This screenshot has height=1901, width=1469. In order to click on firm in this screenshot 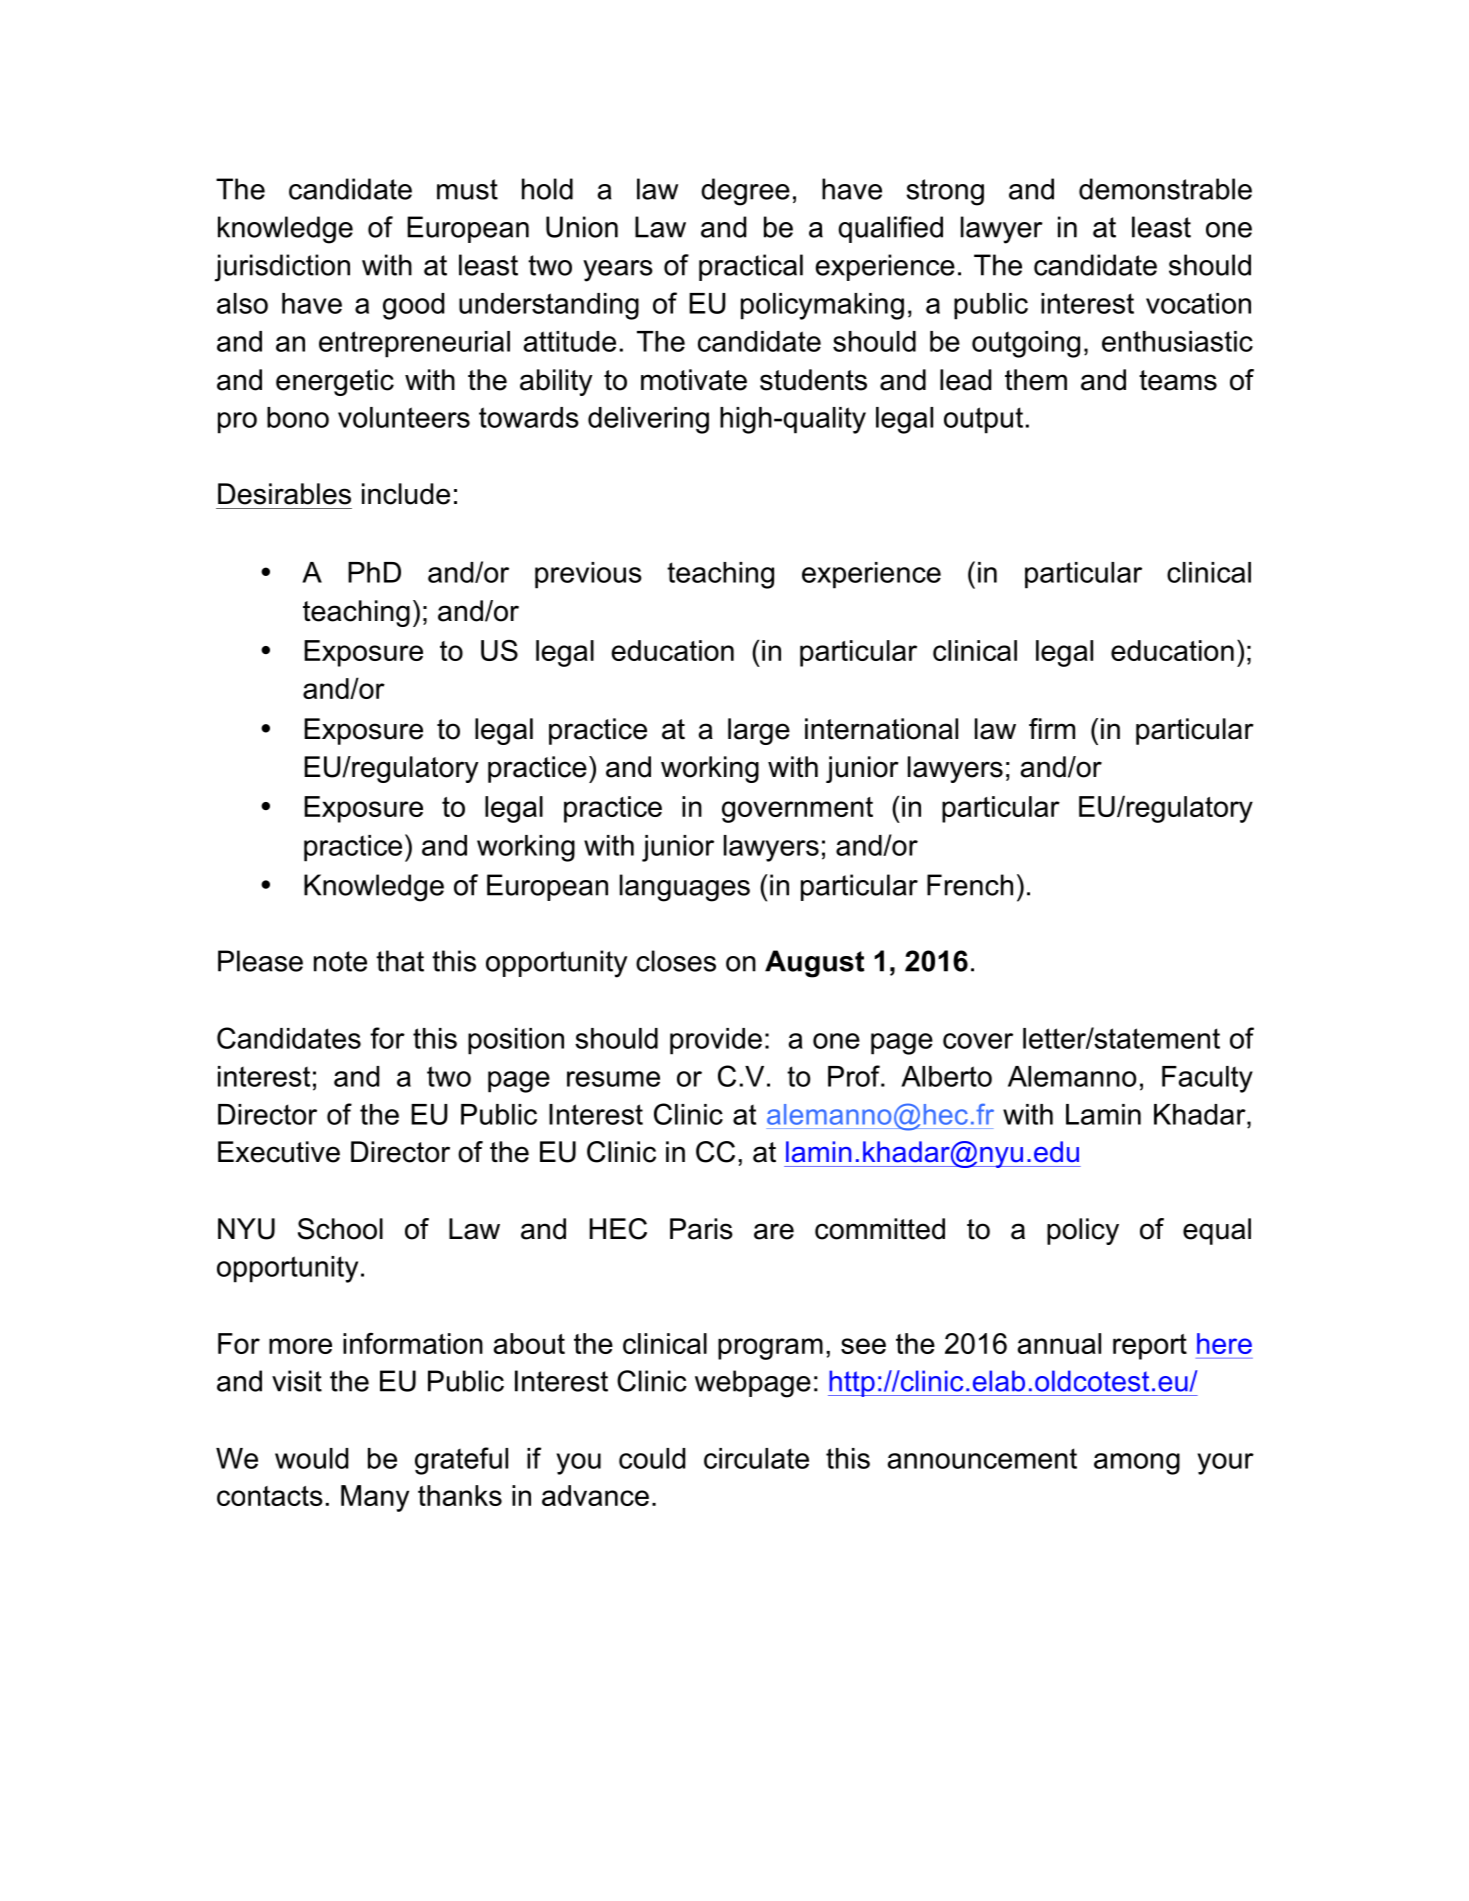, I will do `click(1052, 728)`.
